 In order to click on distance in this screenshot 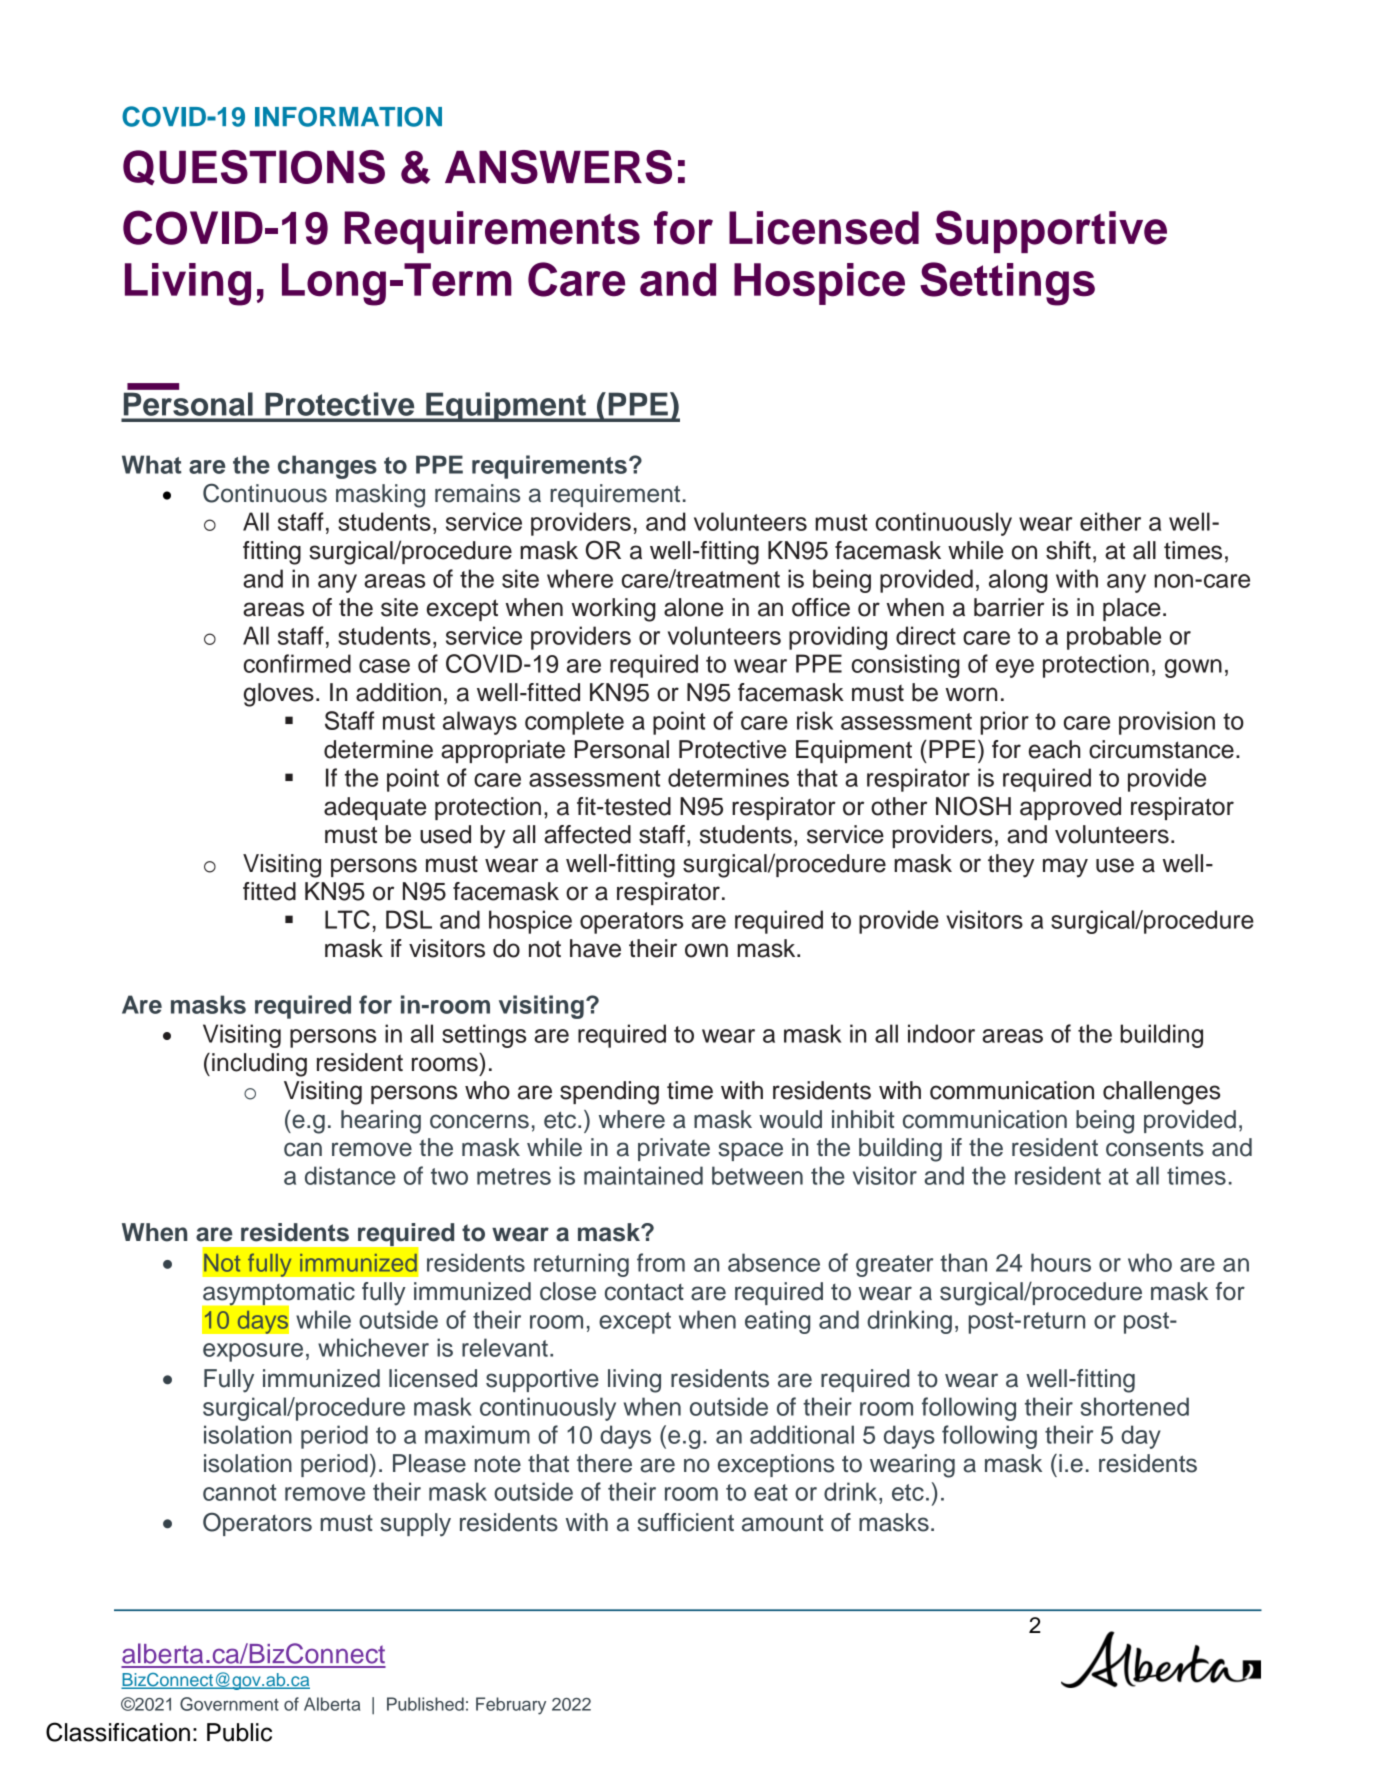, I will do `click(350, 1175)`.
